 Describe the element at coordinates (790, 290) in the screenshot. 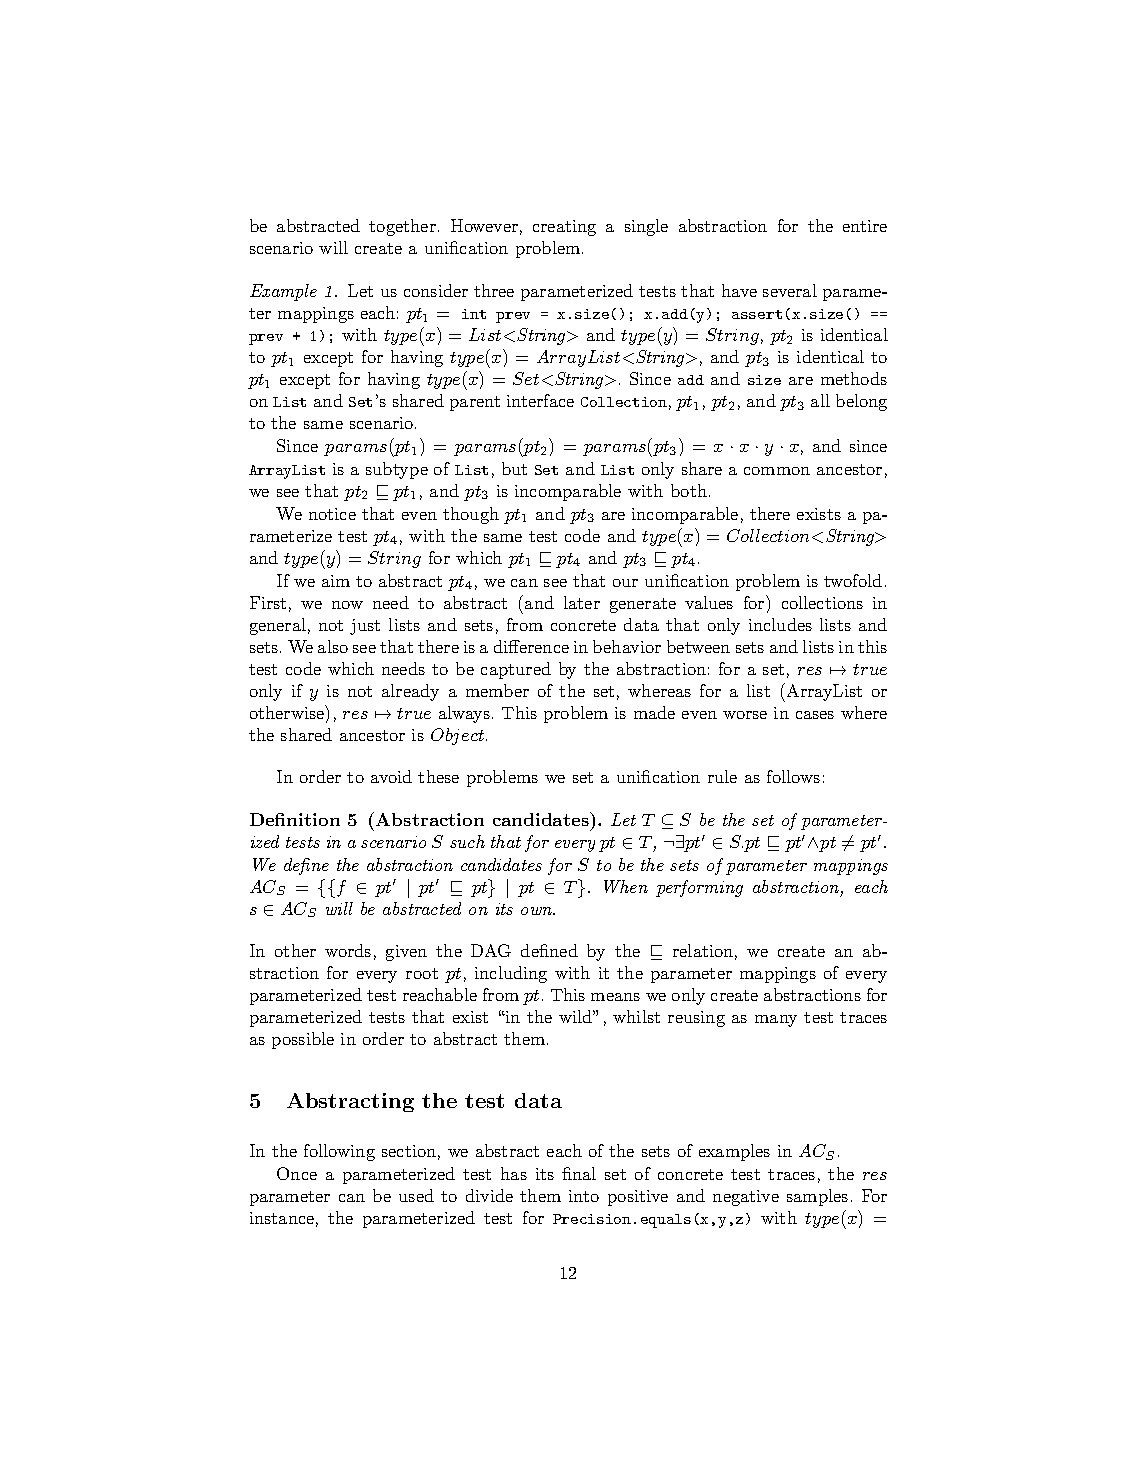

I see `several` at that location.
